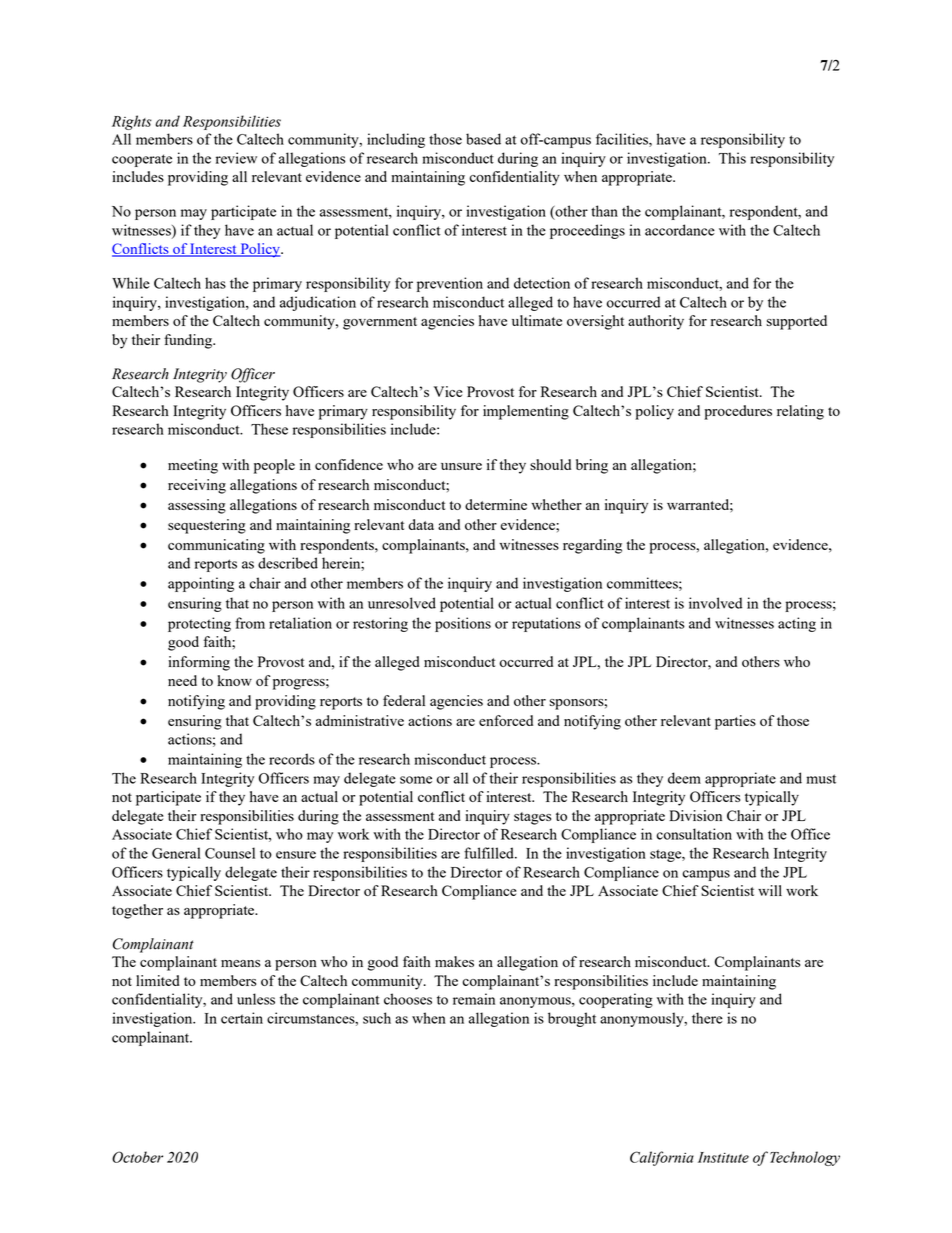  What do you see at coordinates (463, 624) in the image?
I see `positions` at bounding box center [463, 624].
